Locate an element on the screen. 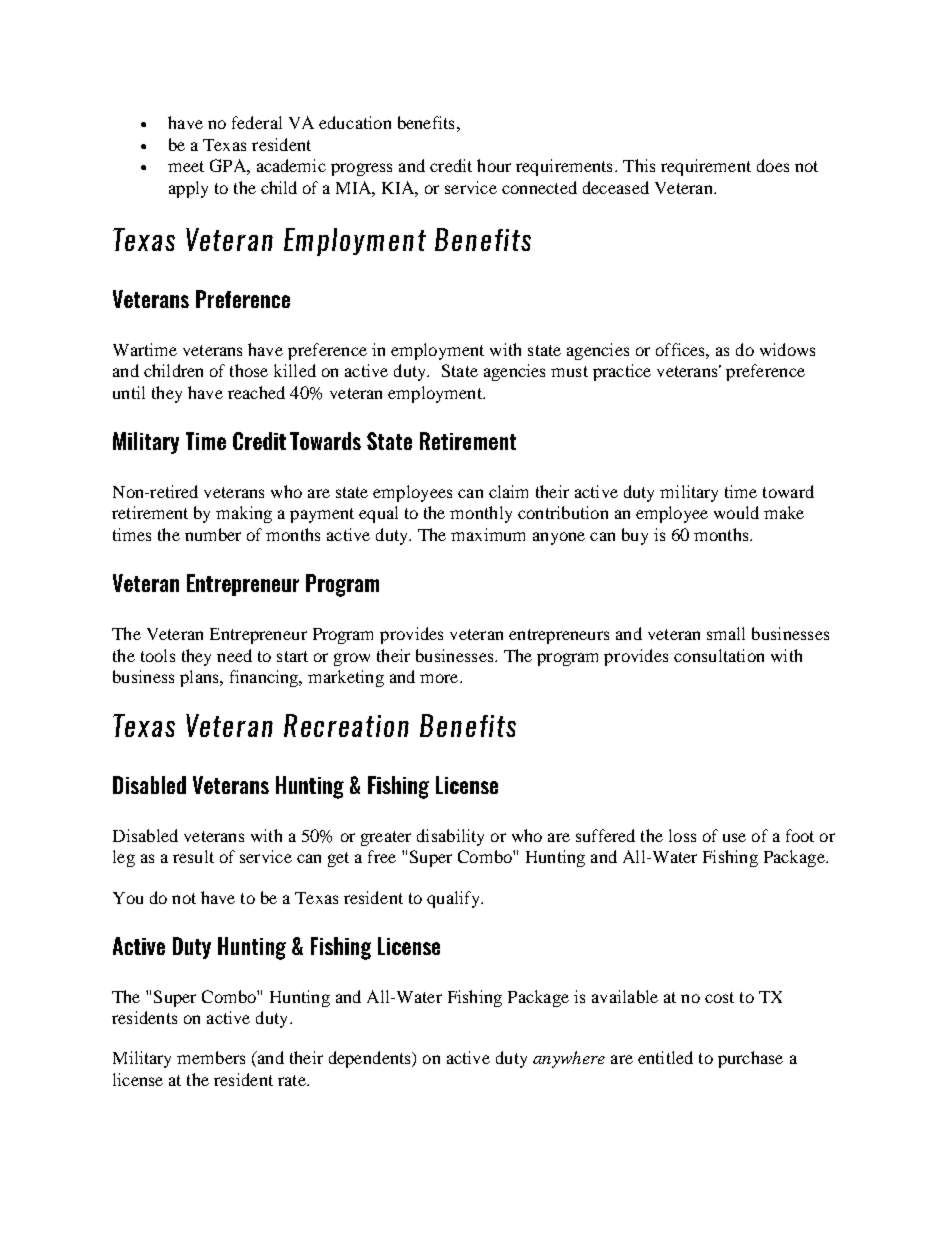 The width and height of the screenshot is (952, 1233). use is located at coordinates (734, 837).
